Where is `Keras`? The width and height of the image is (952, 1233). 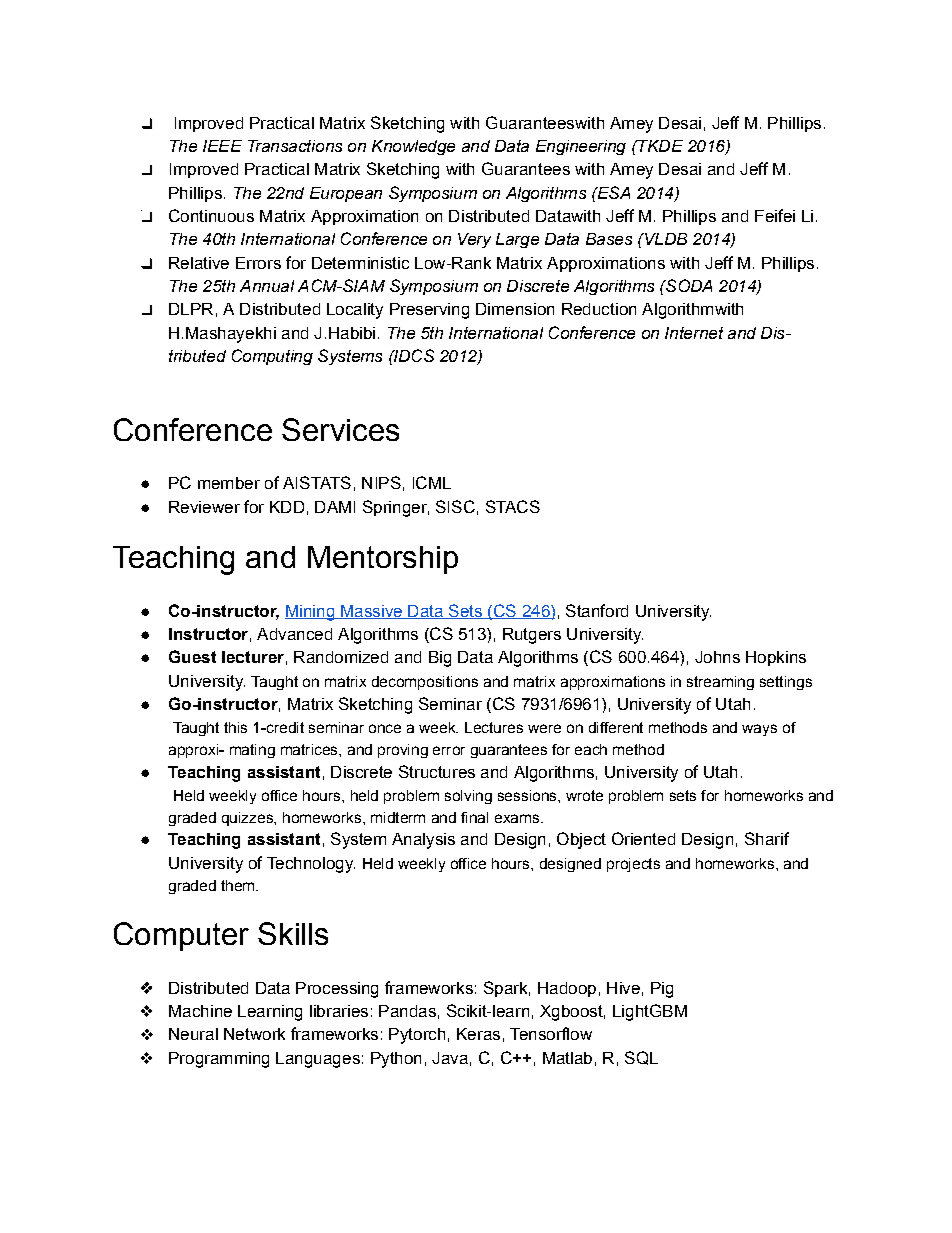
Keras is located at coordinates (478, 1034).
